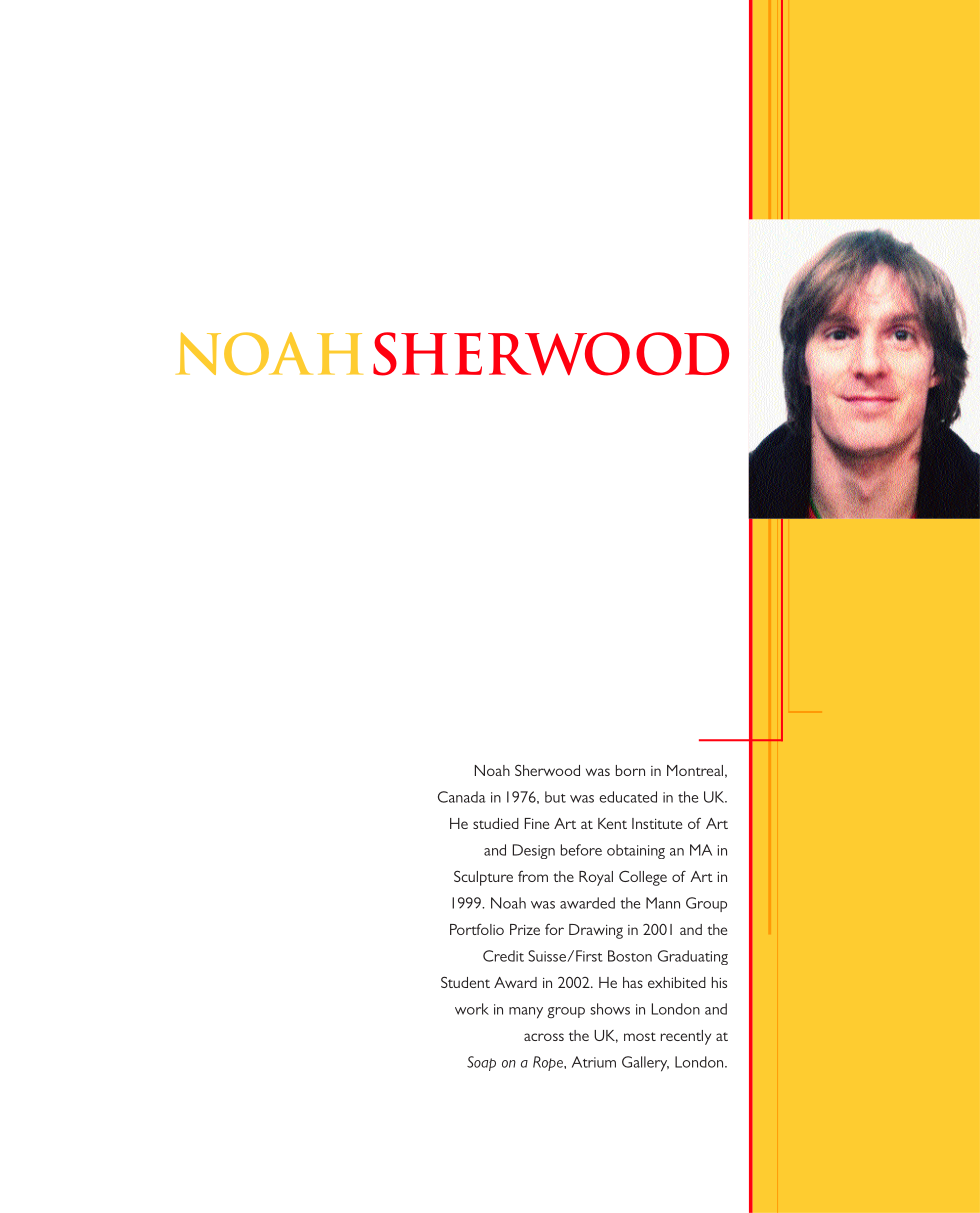 This page has width=980, height=1213. Describe the element at coordinates (581, 850) in the page. I see `before` at that location.
